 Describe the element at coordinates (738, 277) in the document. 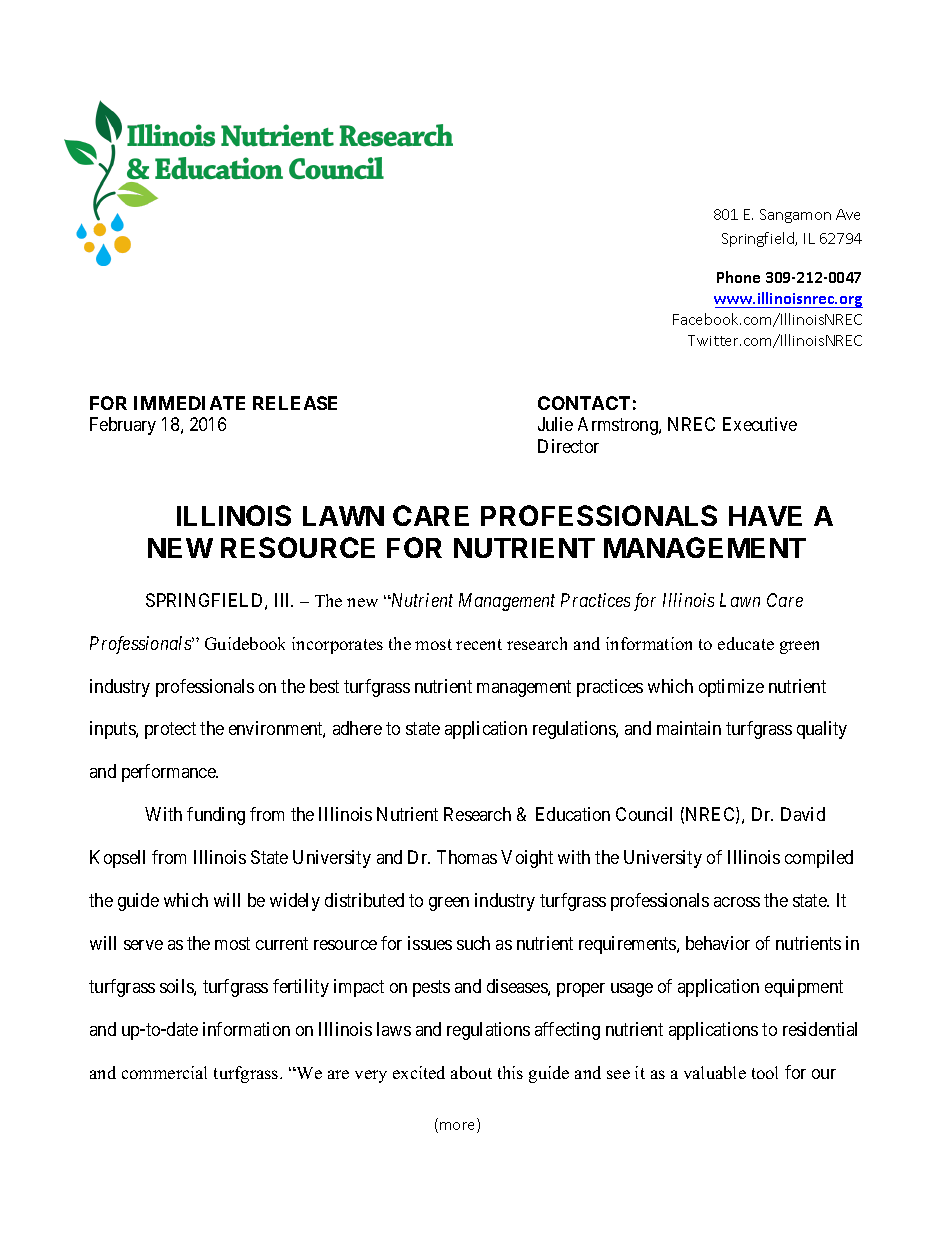

I see `Phone` at that location.
